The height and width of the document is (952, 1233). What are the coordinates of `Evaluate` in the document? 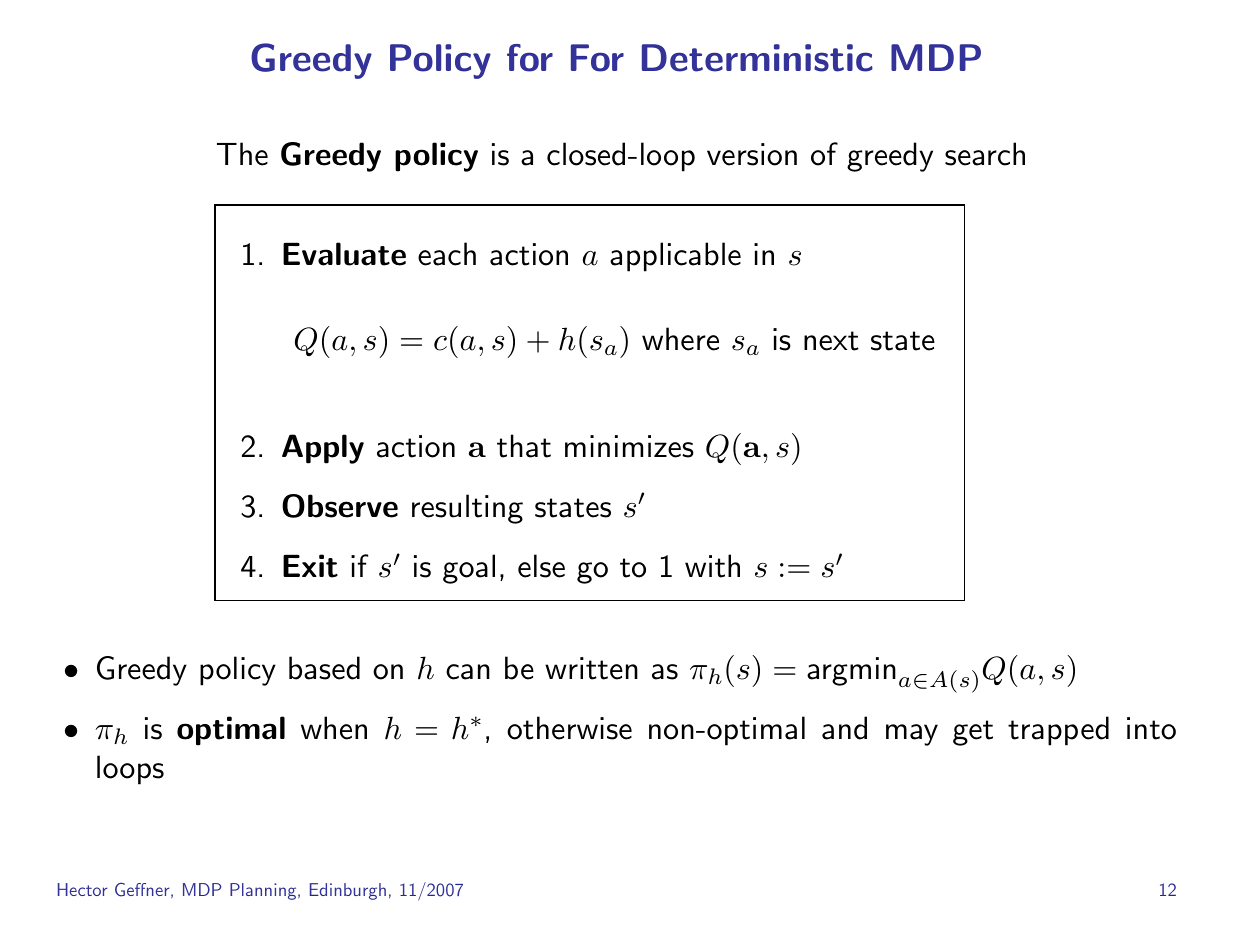 It's located at (344, 254).
